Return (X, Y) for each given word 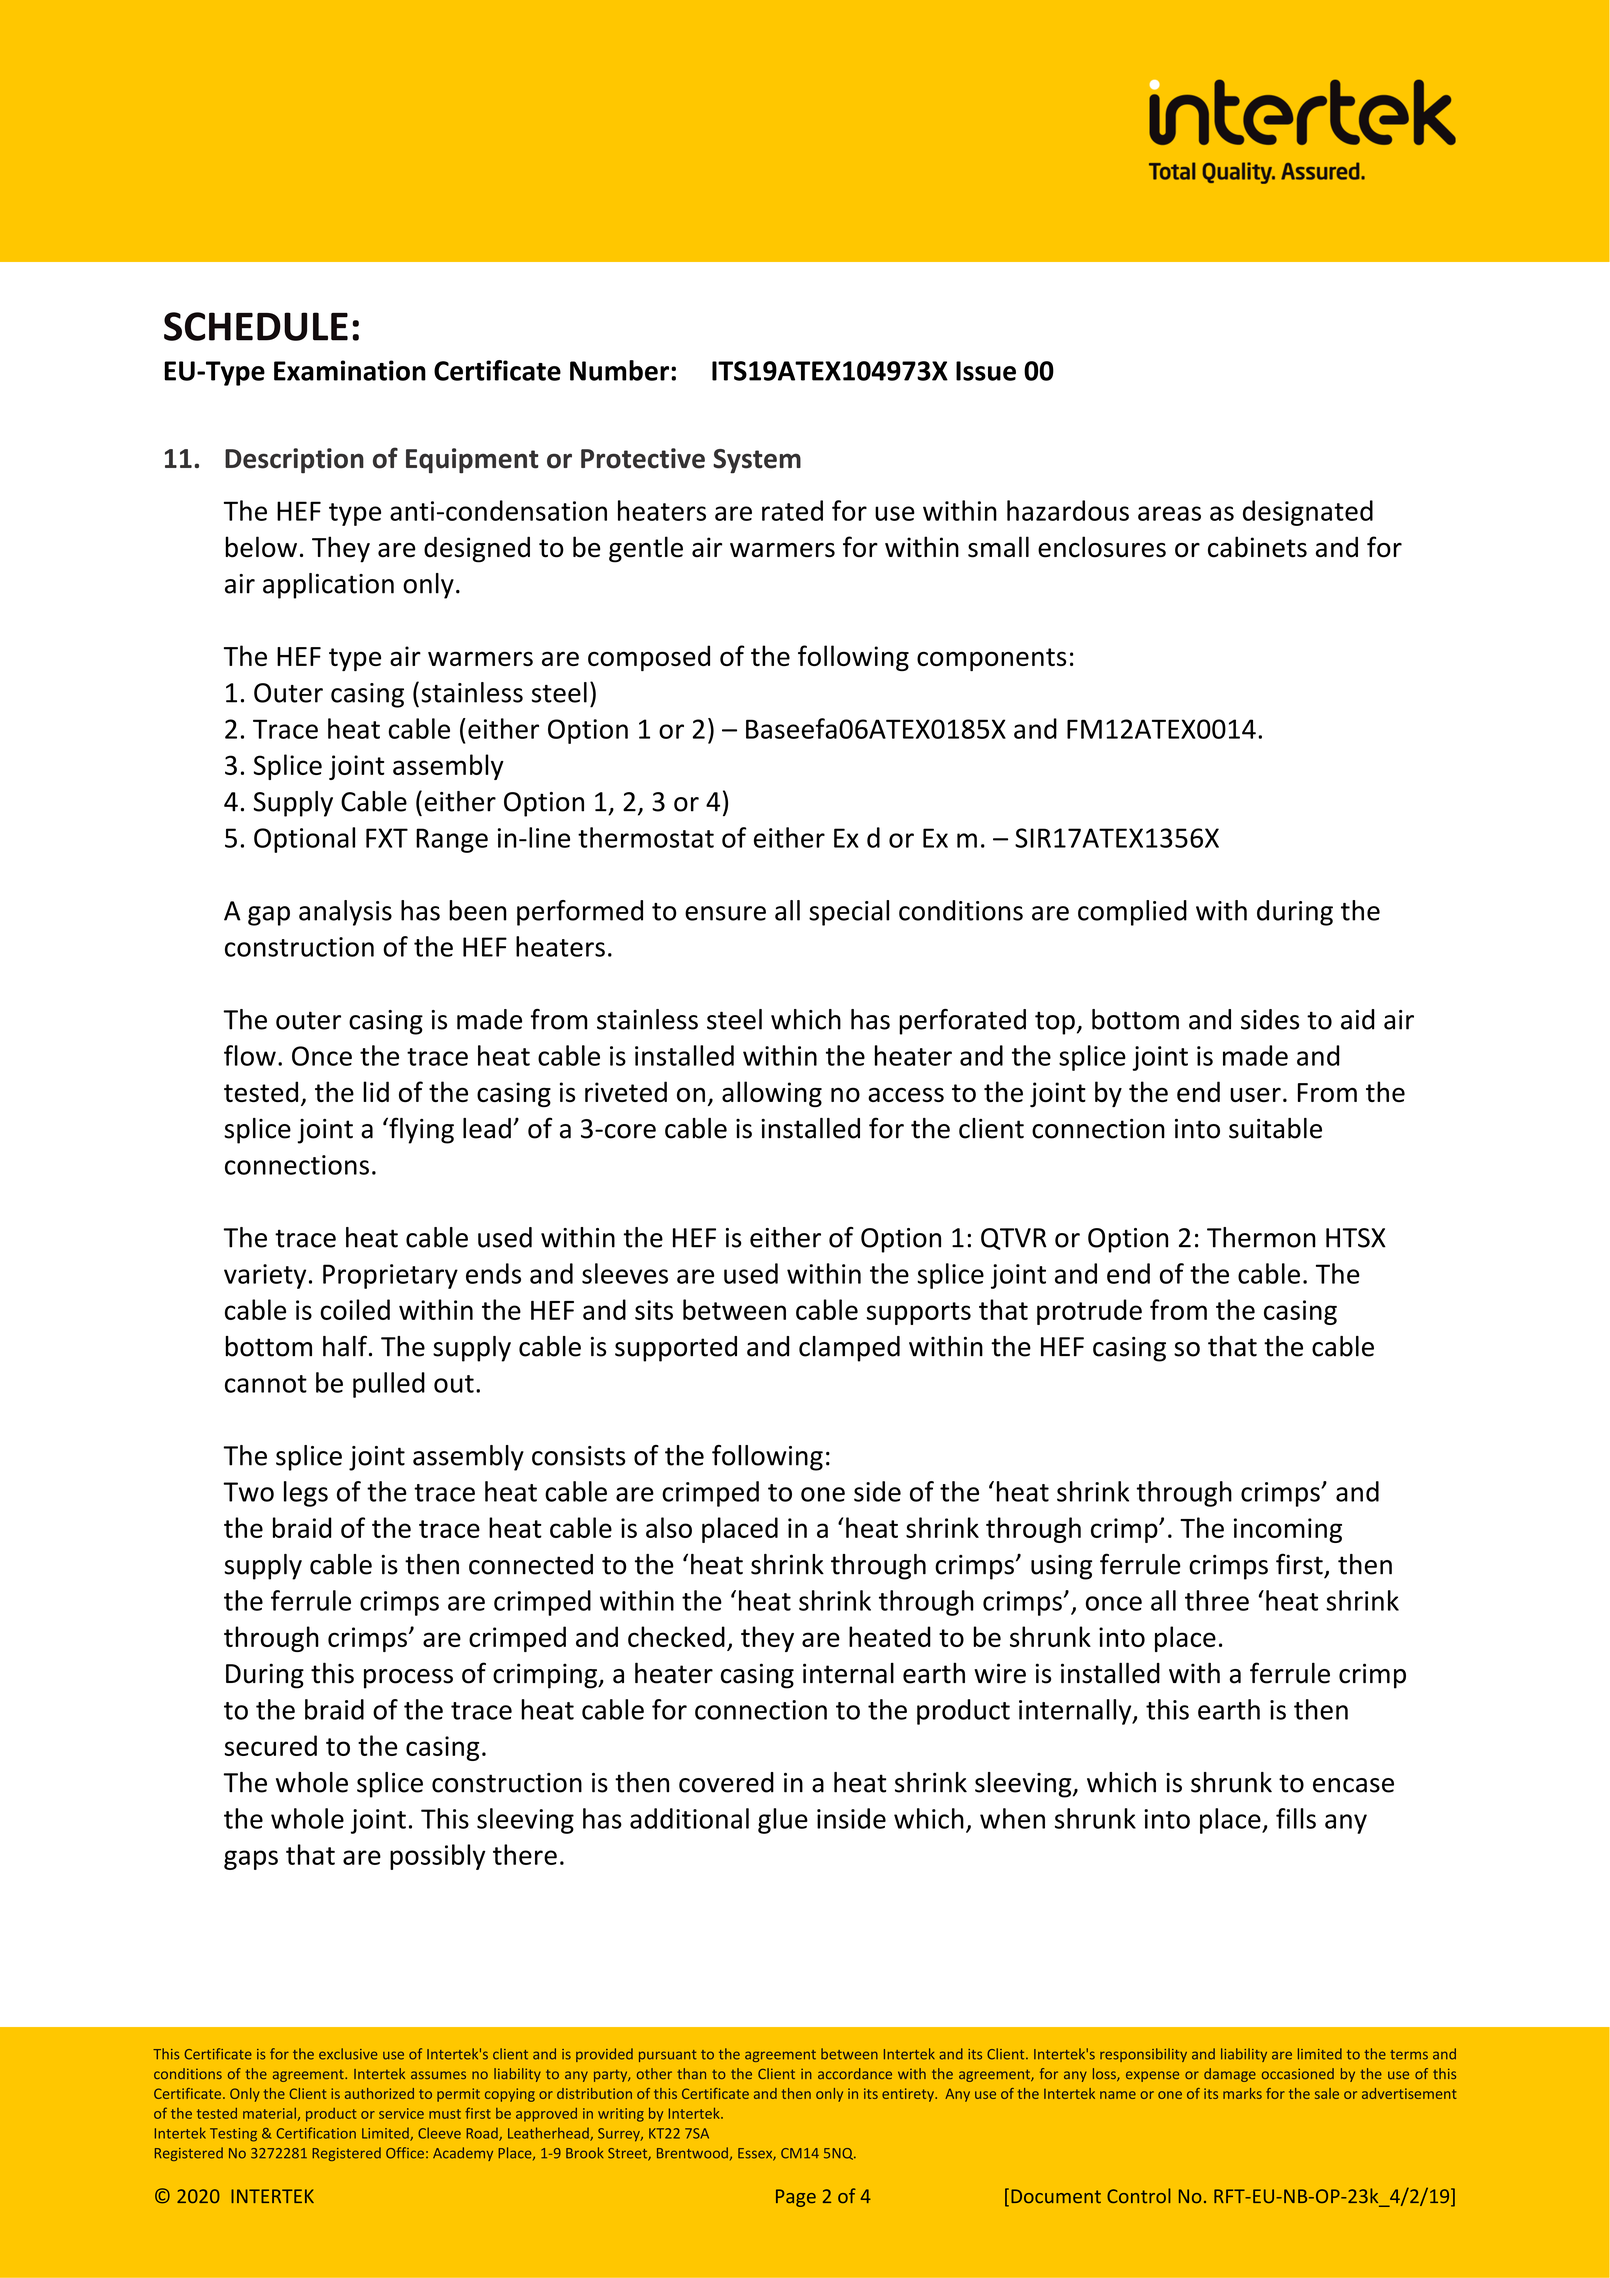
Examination (350, 370)
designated (1308, 513)
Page (796, 2198)
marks (1242, 2093)
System (757, 461)
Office (405, 2153)
